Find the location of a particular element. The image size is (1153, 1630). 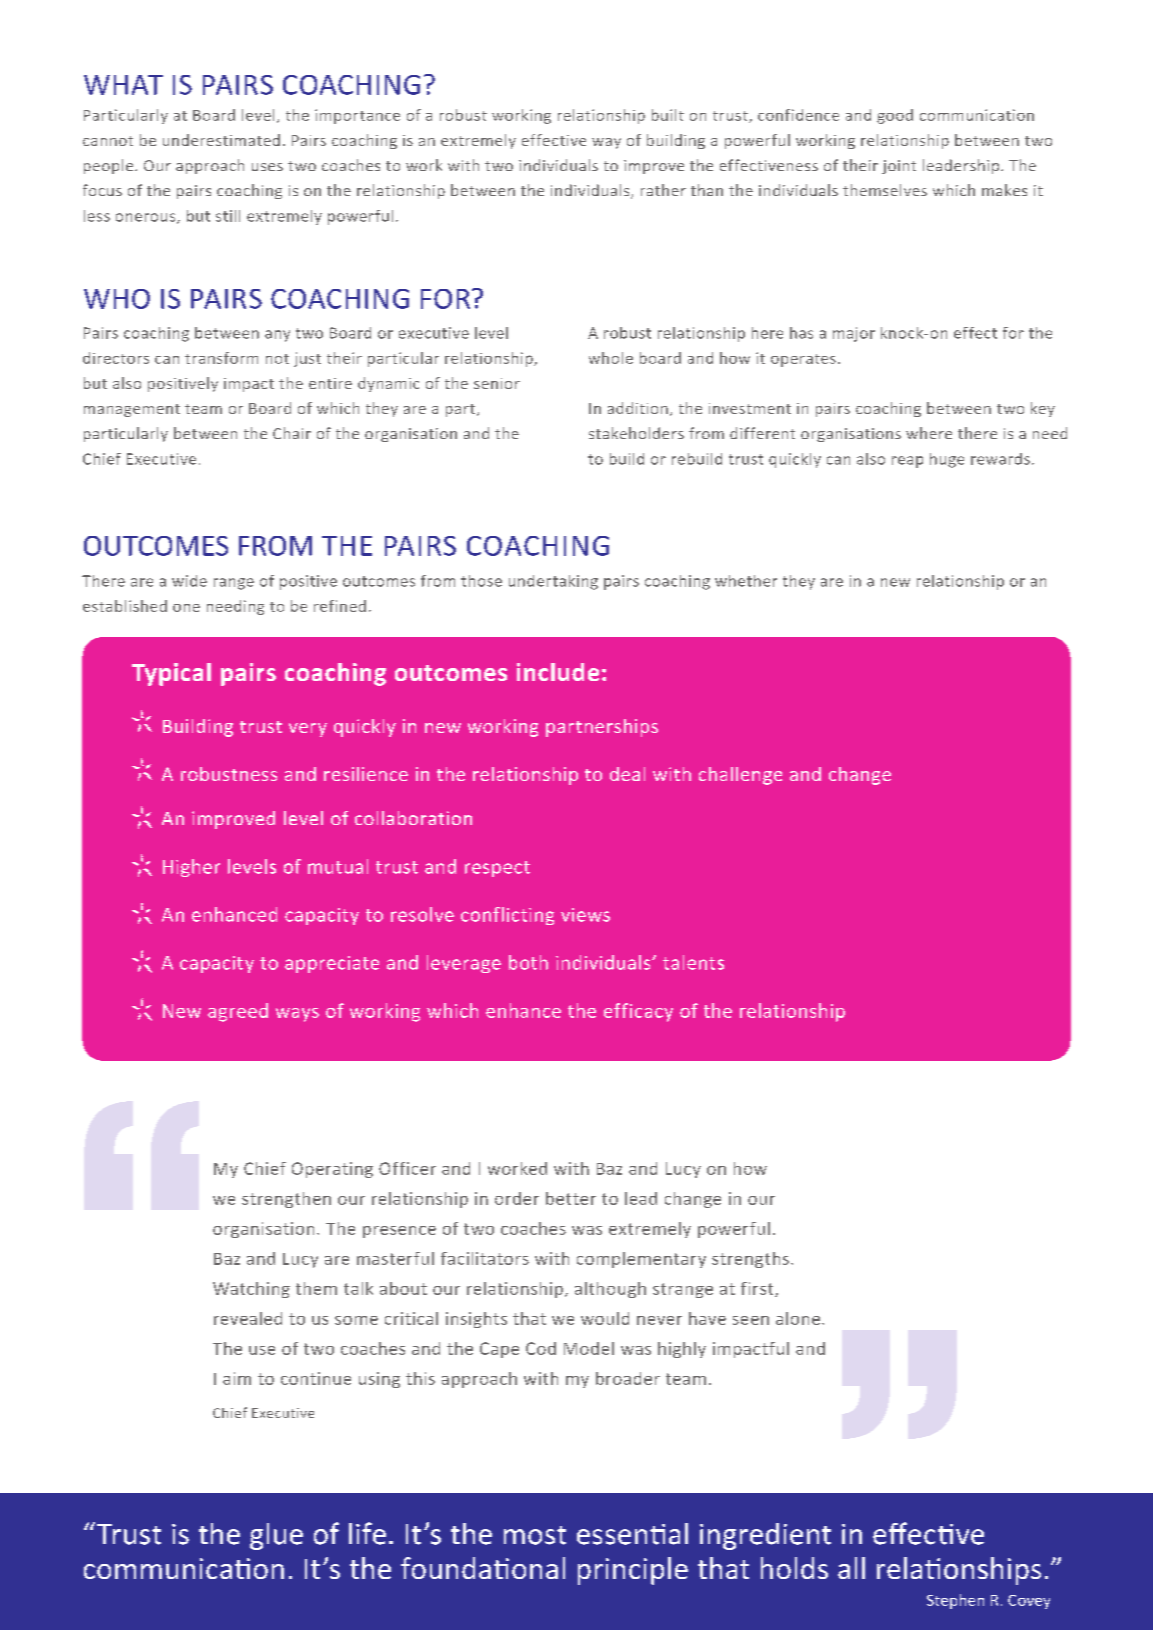

good is located at coordinates (895, 116).
